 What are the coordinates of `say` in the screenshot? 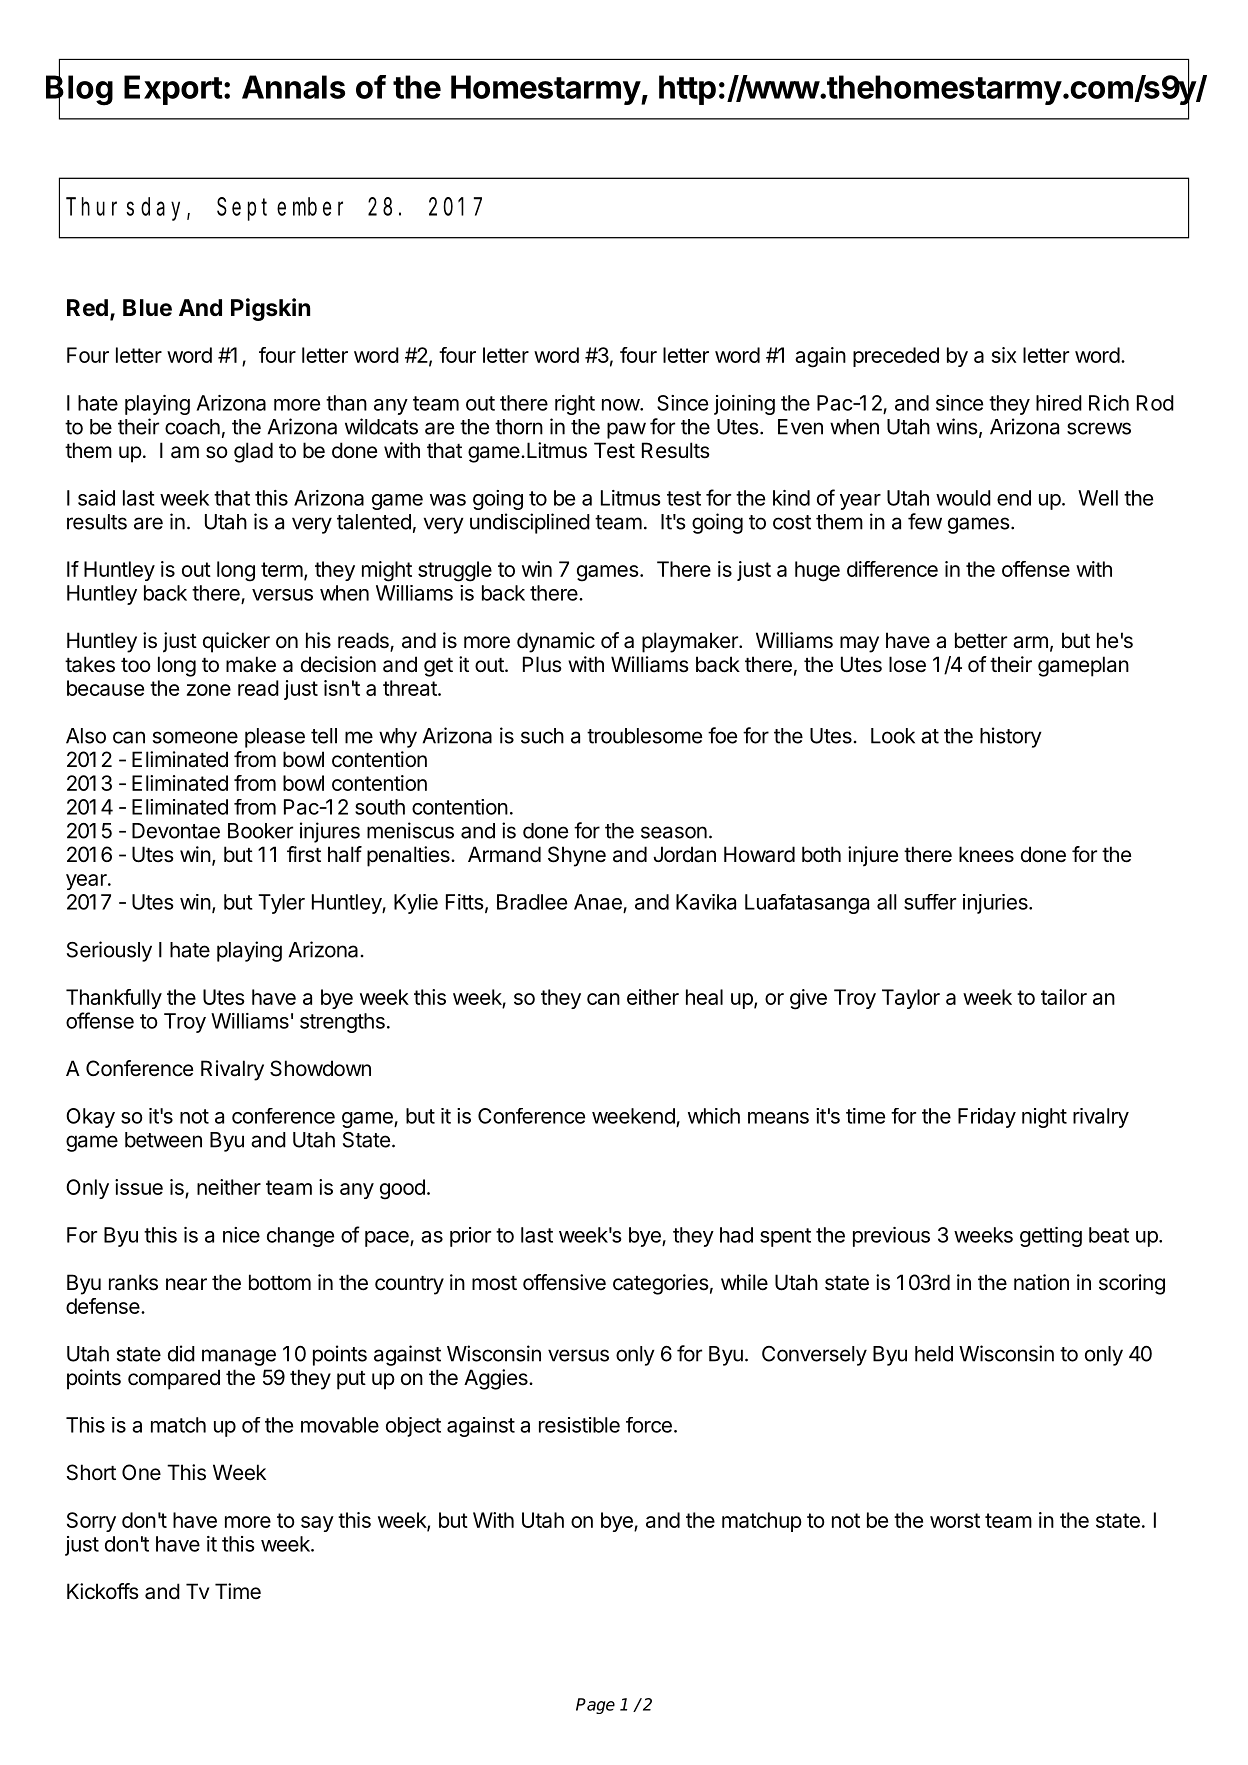 It's located at (317, 1524).
